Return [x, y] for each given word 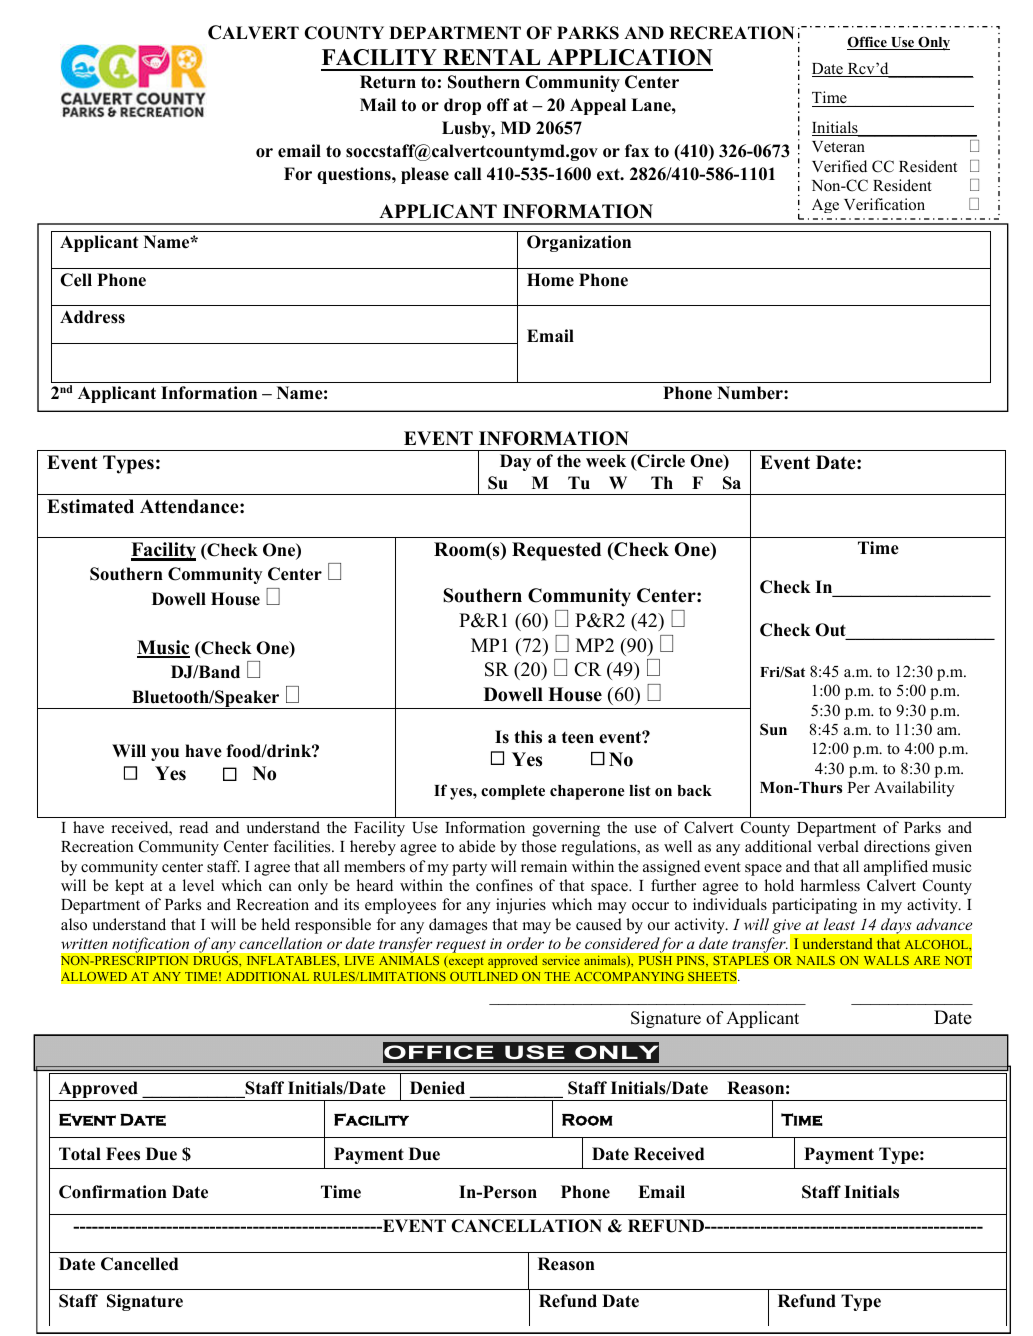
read [193, 827]
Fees [123, 1154]
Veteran [838, 147]
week [606, 461]
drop [462, 106]
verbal [838, 846]
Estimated [90, 506]
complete [513, 792]
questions [355, 175]
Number [751, 393]
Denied [437, 1088]
